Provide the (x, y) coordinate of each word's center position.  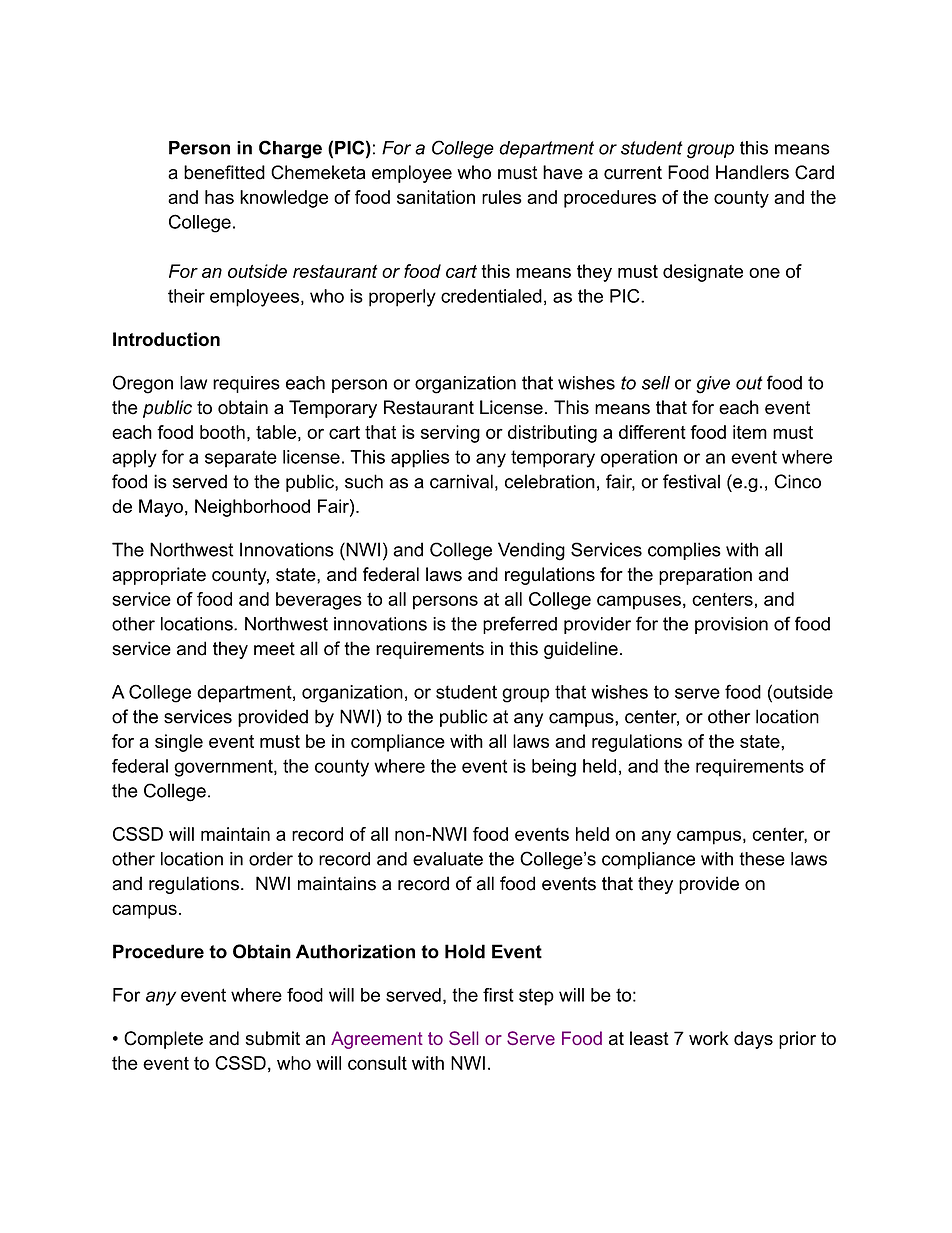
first (498, 995)
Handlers (752, 172)
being (554, 768)
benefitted (224, 172)
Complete (163, 1040)
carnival (461, 481)
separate (241, 459)
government (224, 768)
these (762, 859)
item (750, 432)
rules (502, 197)
